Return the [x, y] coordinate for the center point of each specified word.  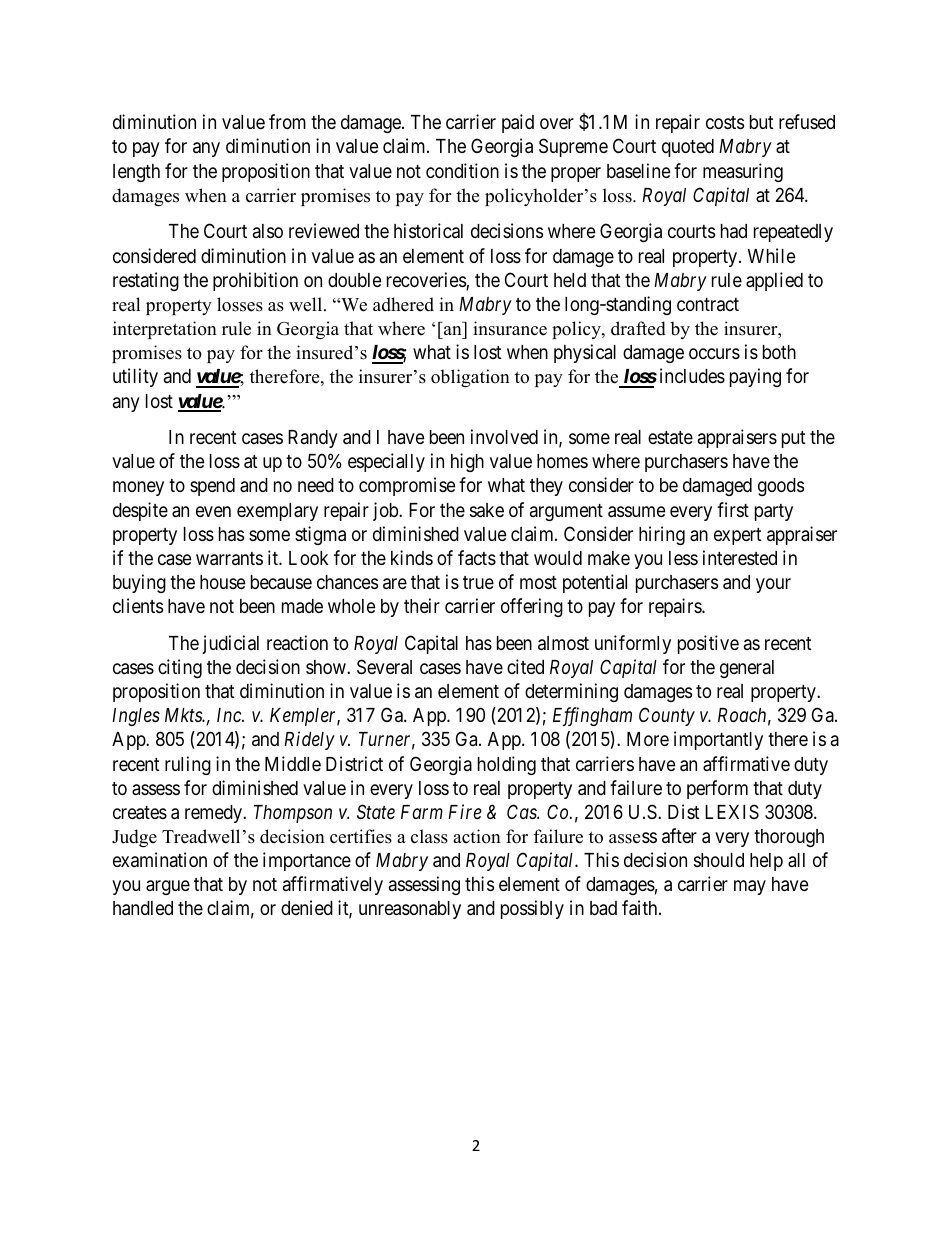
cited [525, 666]
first [733, 509]
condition [462, 170]
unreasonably [410, 910]
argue [168, 887]
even [213, 511]
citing [180, 668]
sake [487, 510]
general [747, 669]
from [287, 121]
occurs [714, 353]
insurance [510, 328]
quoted [688, 148]
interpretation [165, 330]
